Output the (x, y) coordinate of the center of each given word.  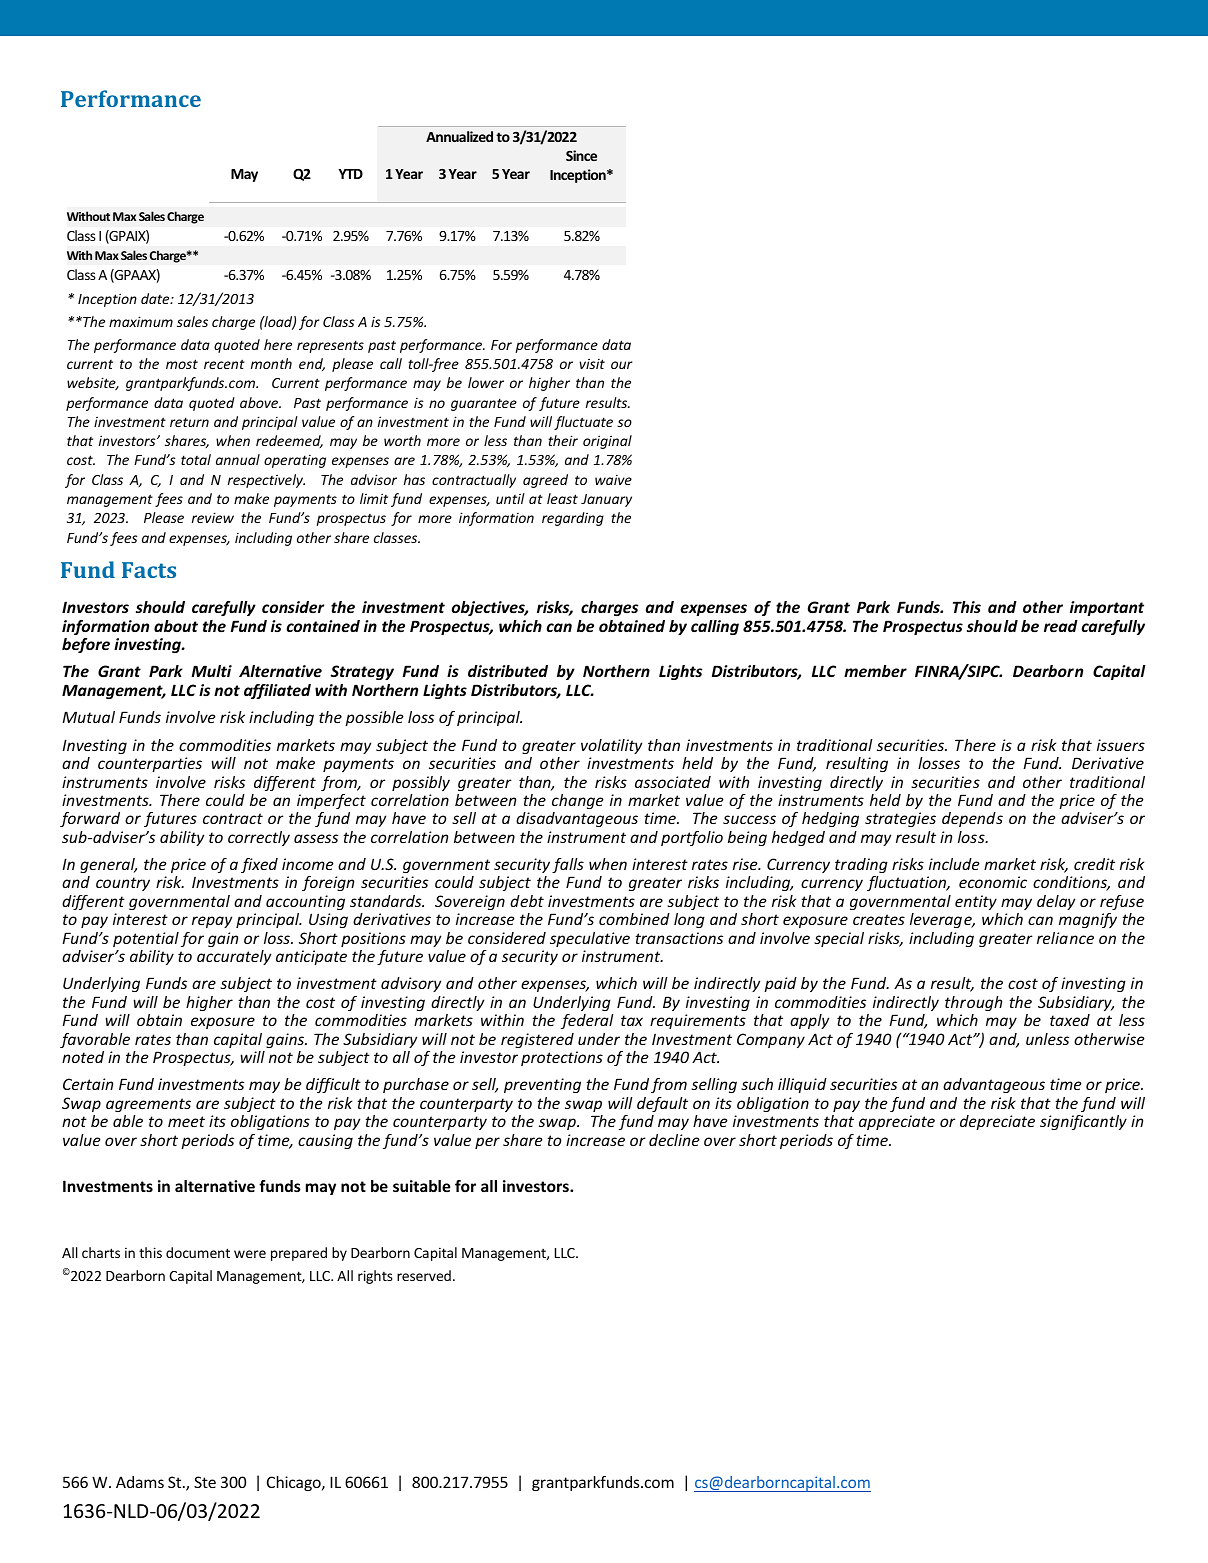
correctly (259, 838)
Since (581, 155)
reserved (424, 1275)
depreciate (997, 1122)
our (622, 365)
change (578, 801)
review (213, 517)
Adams (140, 1482)
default (662, 1104)
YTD (350, 174)
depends (972, 819)
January (606, 500)
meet (186, 1121)
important (1107, 608)
